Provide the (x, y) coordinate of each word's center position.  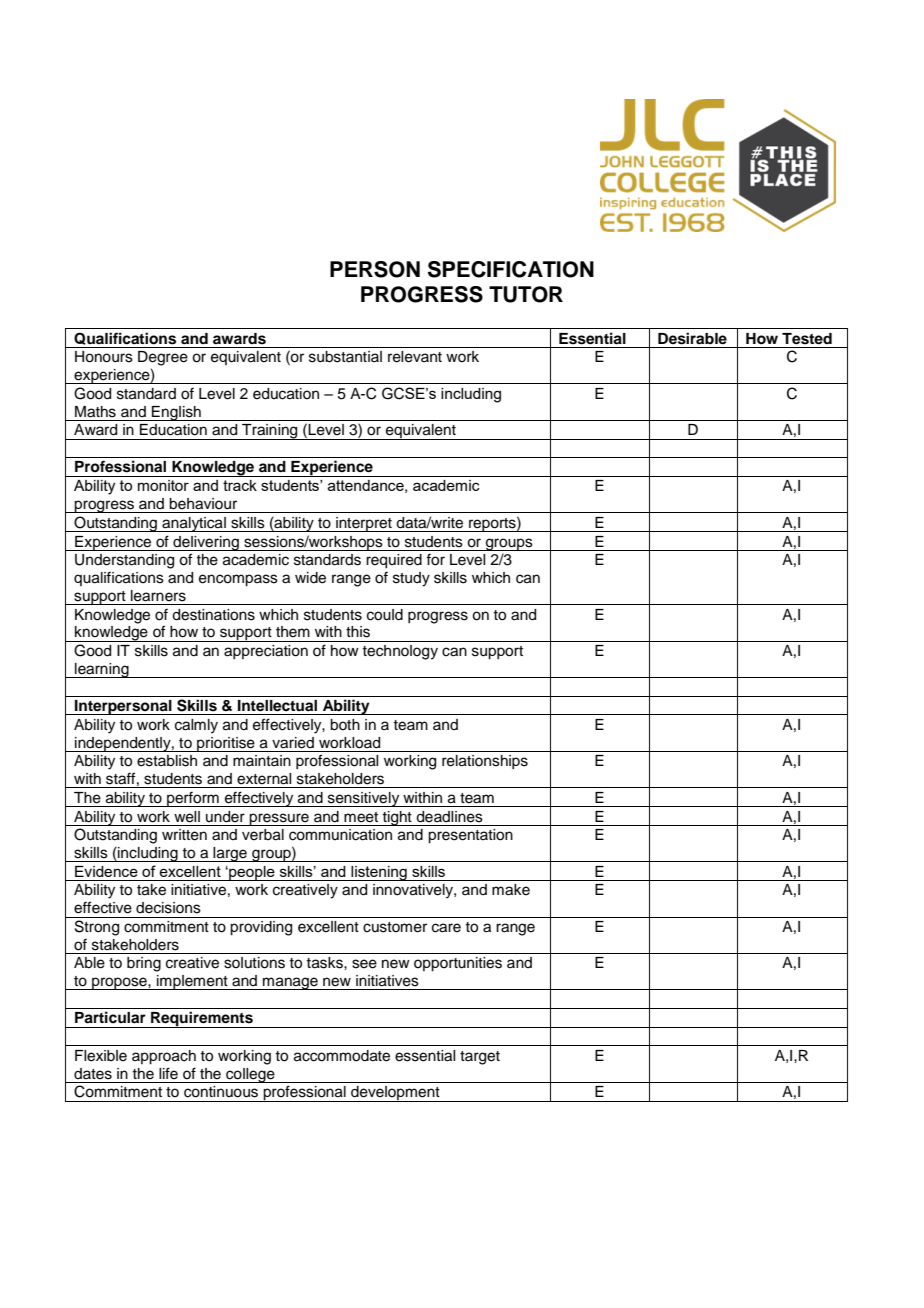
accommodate (342, 1056)
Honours (104, 357)
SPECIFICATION (511, 269)
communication (340, 835)
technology (400, 652)
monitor (163, 485)
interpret (364, 524)
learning (102, 670)
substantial (345, 357)
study (411, 579)
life (168, 1073)
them (293, 632)
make (511, 890)
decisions (168, 908)
